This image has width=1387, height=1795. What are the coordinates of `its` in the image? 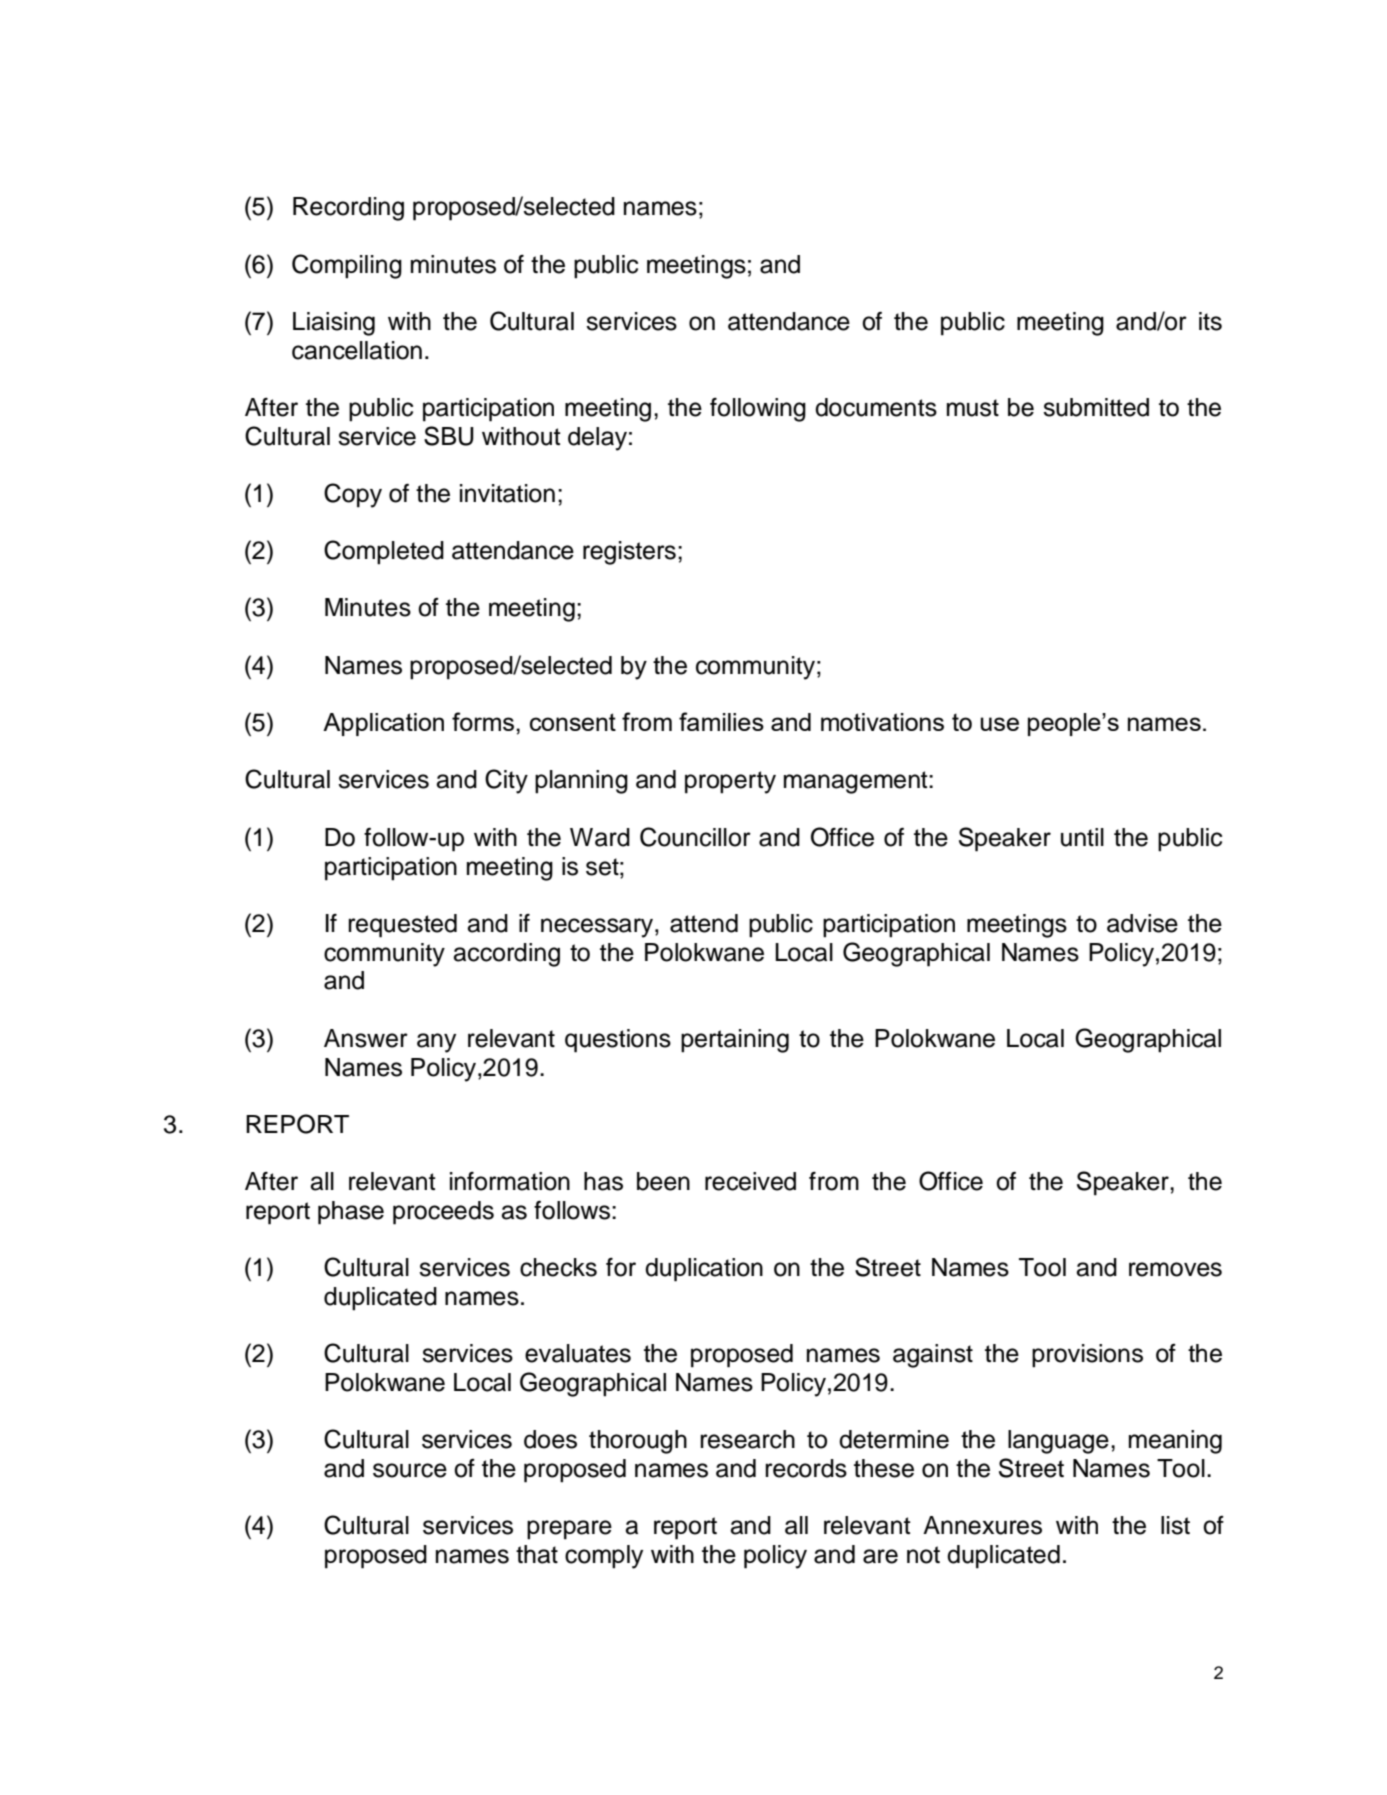 It's located at (1210, 321).
